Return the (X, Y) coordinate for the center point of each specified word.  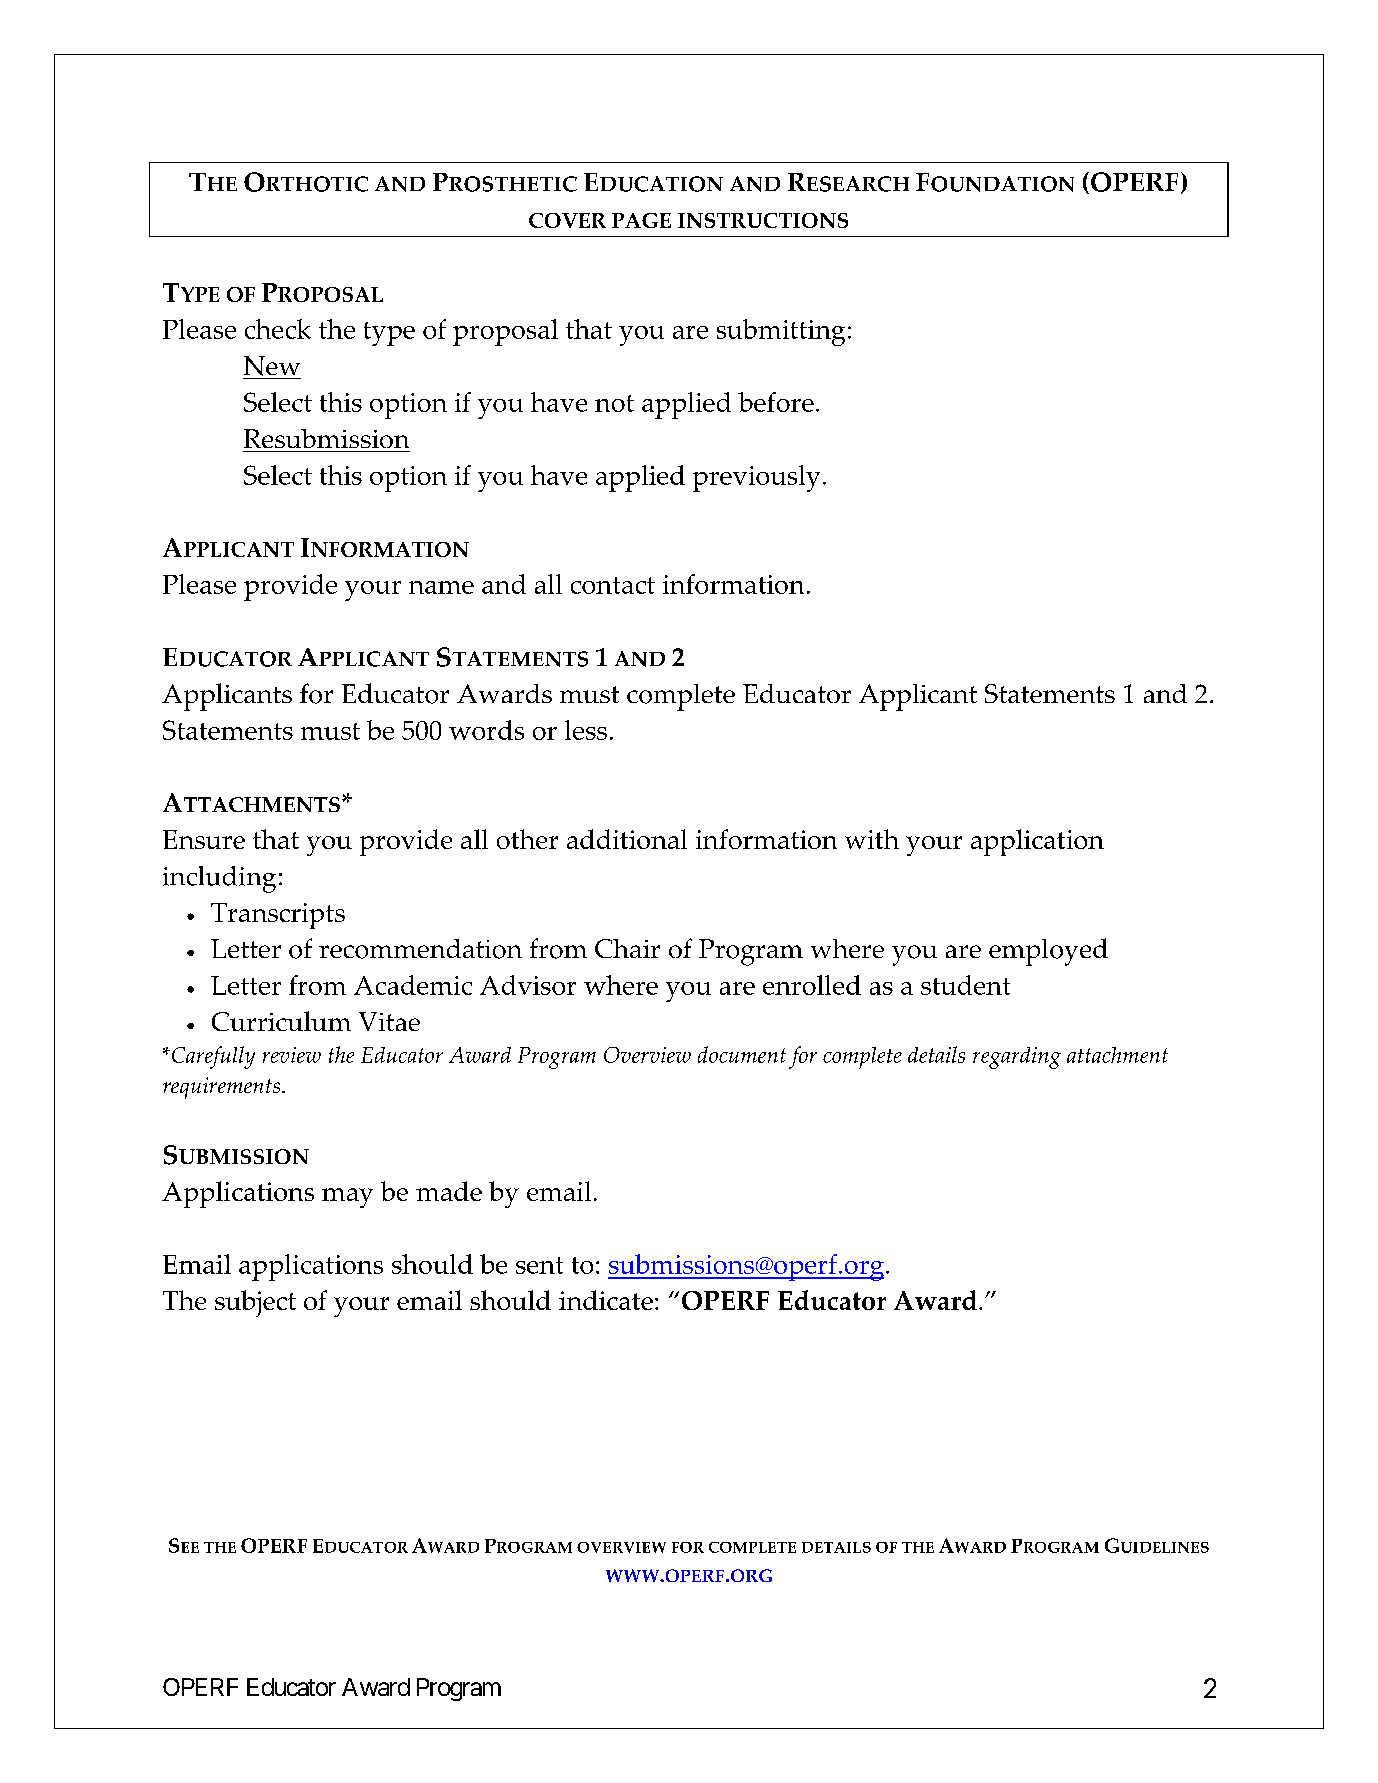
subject (255, 1303)
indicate (606, 1300)
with (872, 839)
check (278, 329)
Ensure (204, 839)
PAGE (641, 220)
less (586, 730)
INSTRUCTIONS (763, 220)
